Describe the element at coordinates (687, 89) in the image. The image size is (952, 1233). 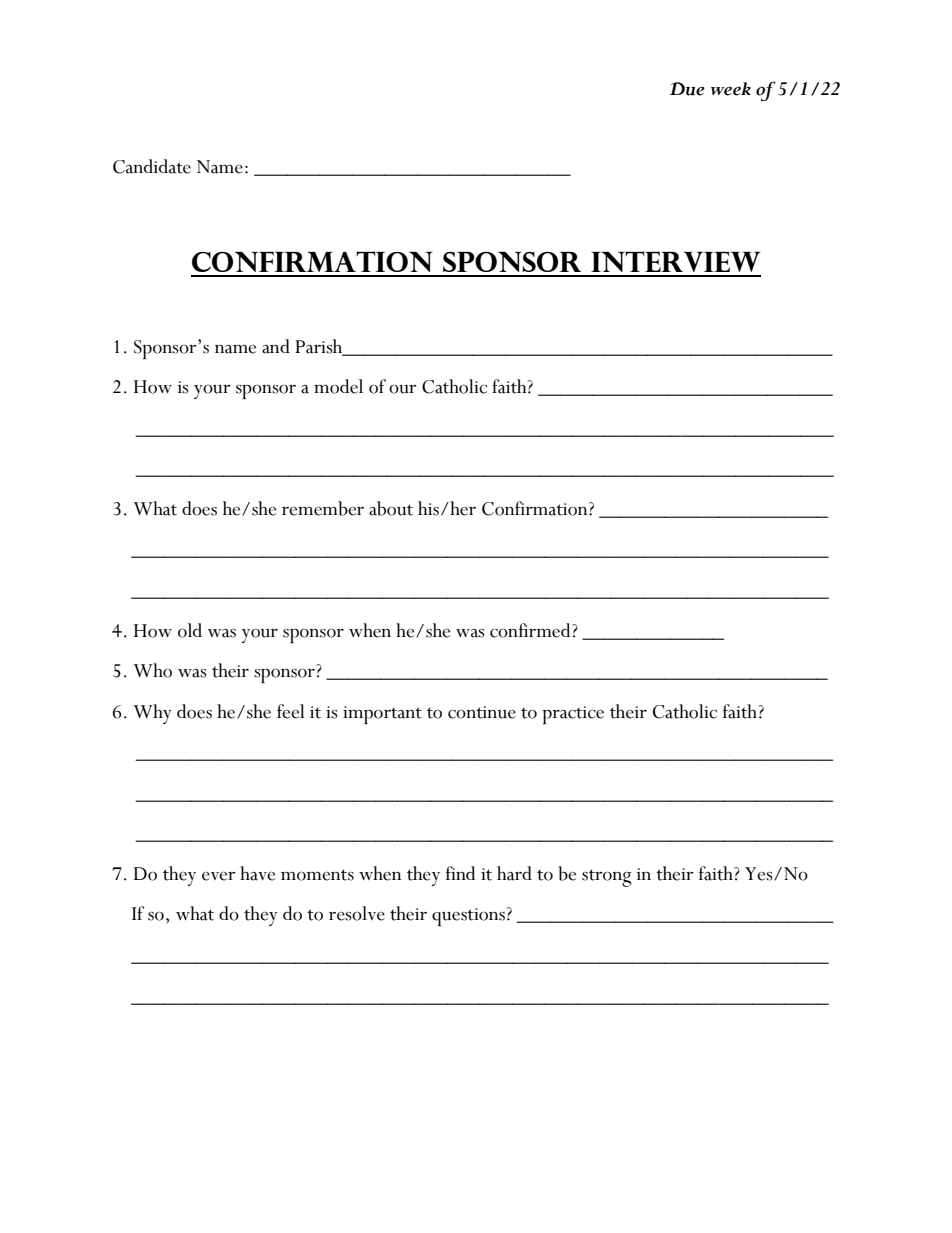
I see `Due` at that location.
